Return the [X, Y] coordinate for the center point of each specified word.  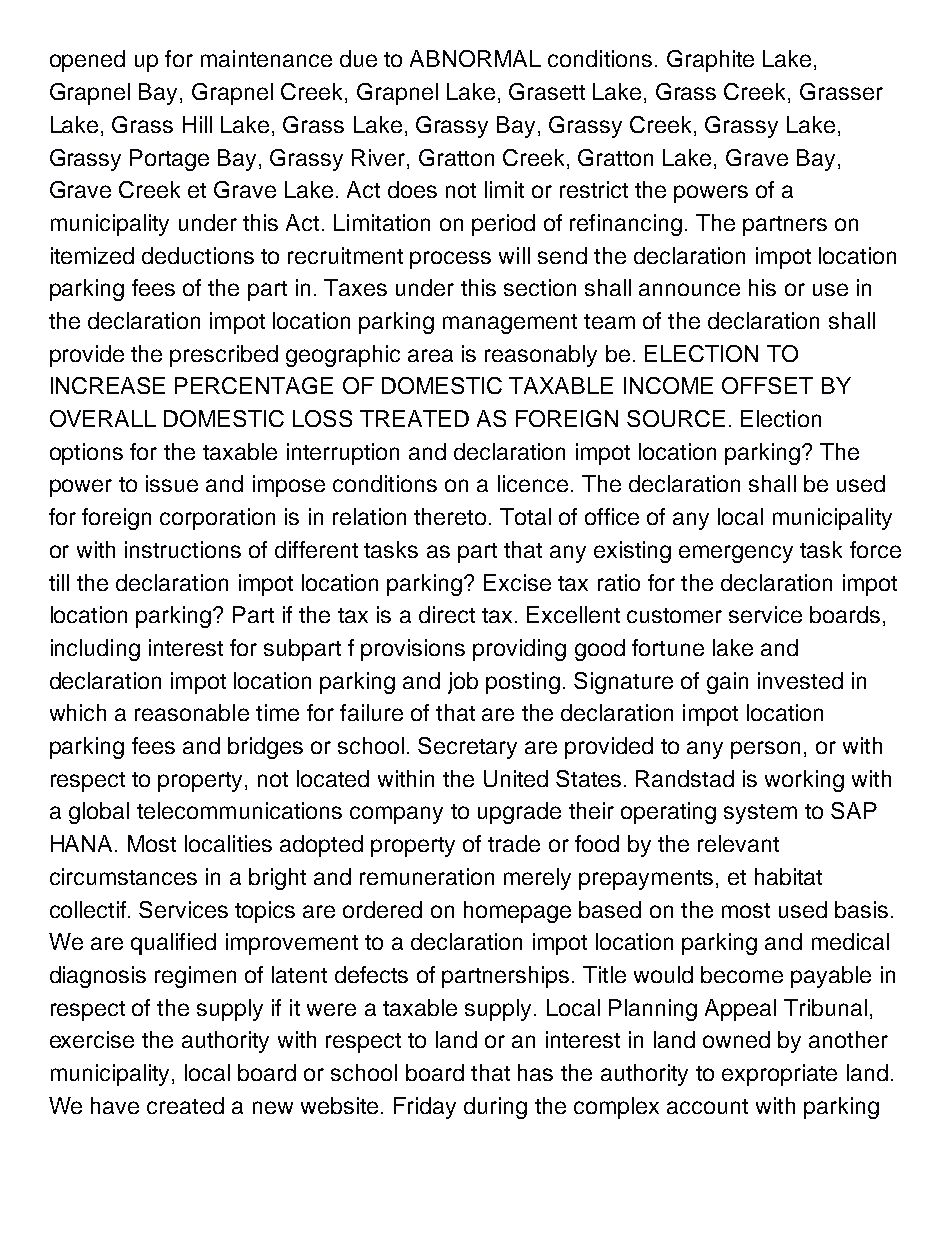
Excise [517, 582]
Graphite [710, 61]
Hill [197, 124]
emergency [736, 554]
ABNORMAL [475, 58]
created [185, 1105]
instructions [183, 549]
